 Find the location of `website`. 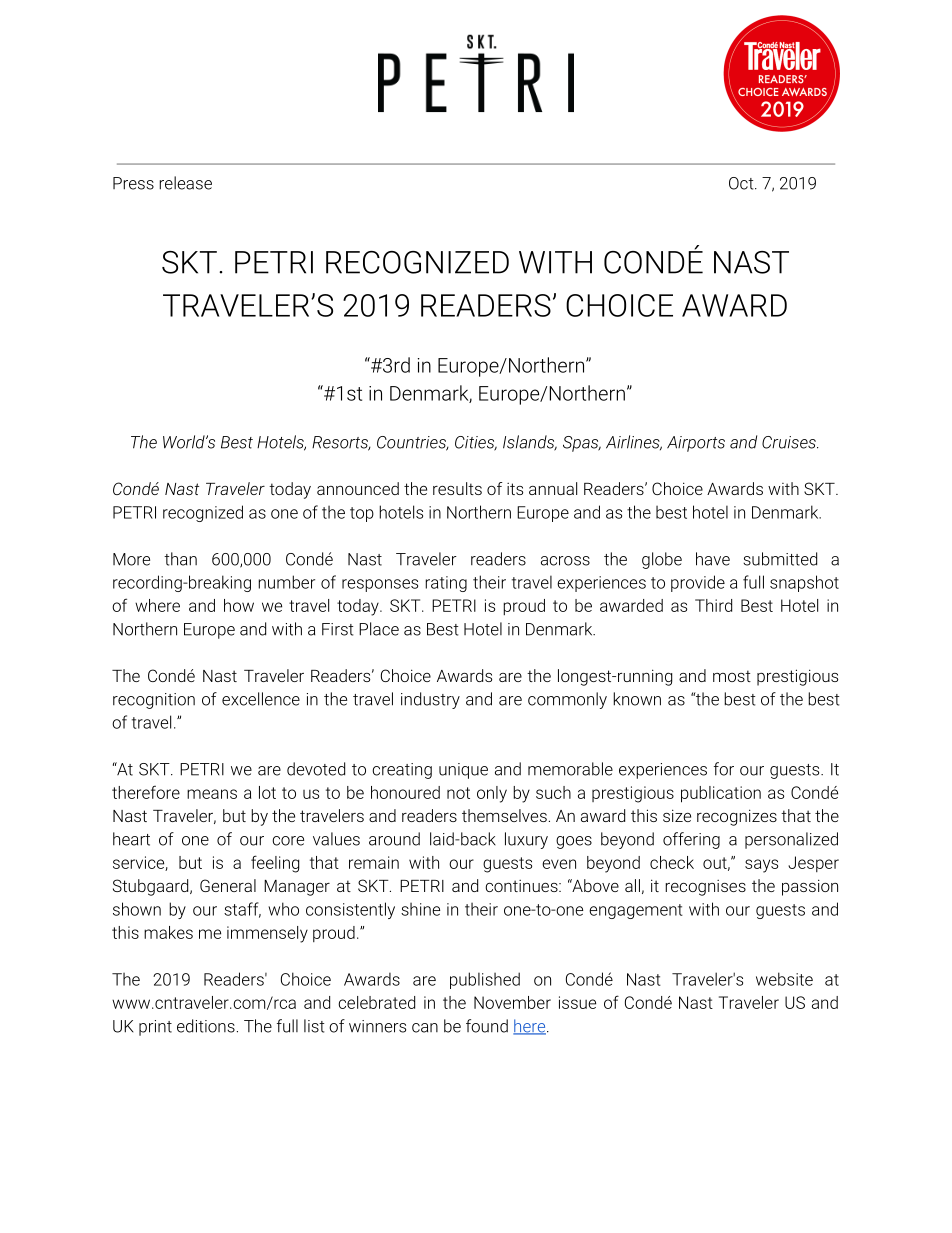

website is located at coordinates (784, 979).
